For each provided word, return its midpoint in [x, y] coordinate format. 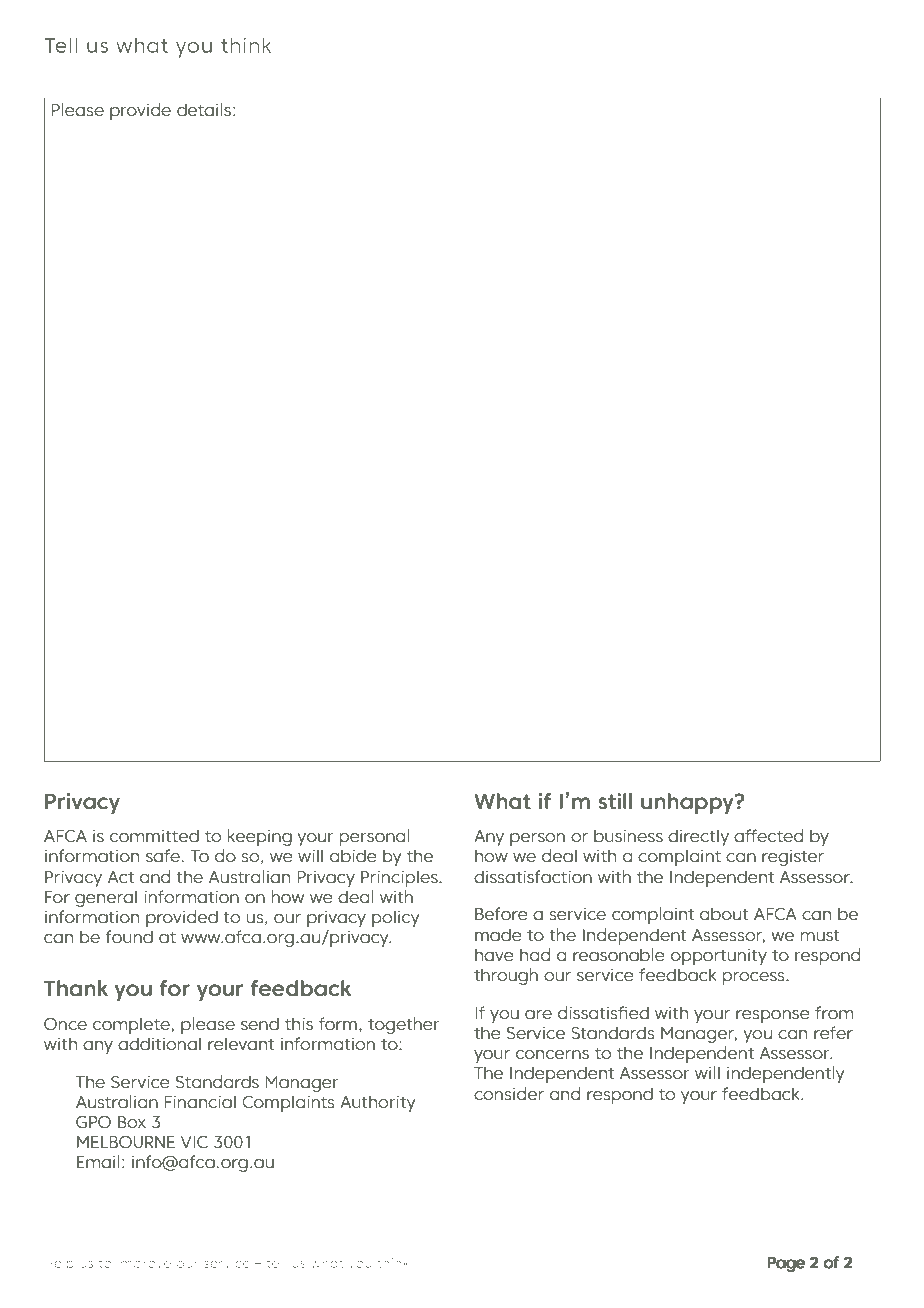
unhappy [688, 803]
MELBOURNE [126, 1142]
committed [154, 835]
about [724, 913]
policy [395, 918]
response [773, 1016]
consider [509, 1093]
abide [353, 855]
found [129, 936]
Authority [377, 1103]
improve [144, 1264]
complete [131, 1025]
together [404, 1025]
